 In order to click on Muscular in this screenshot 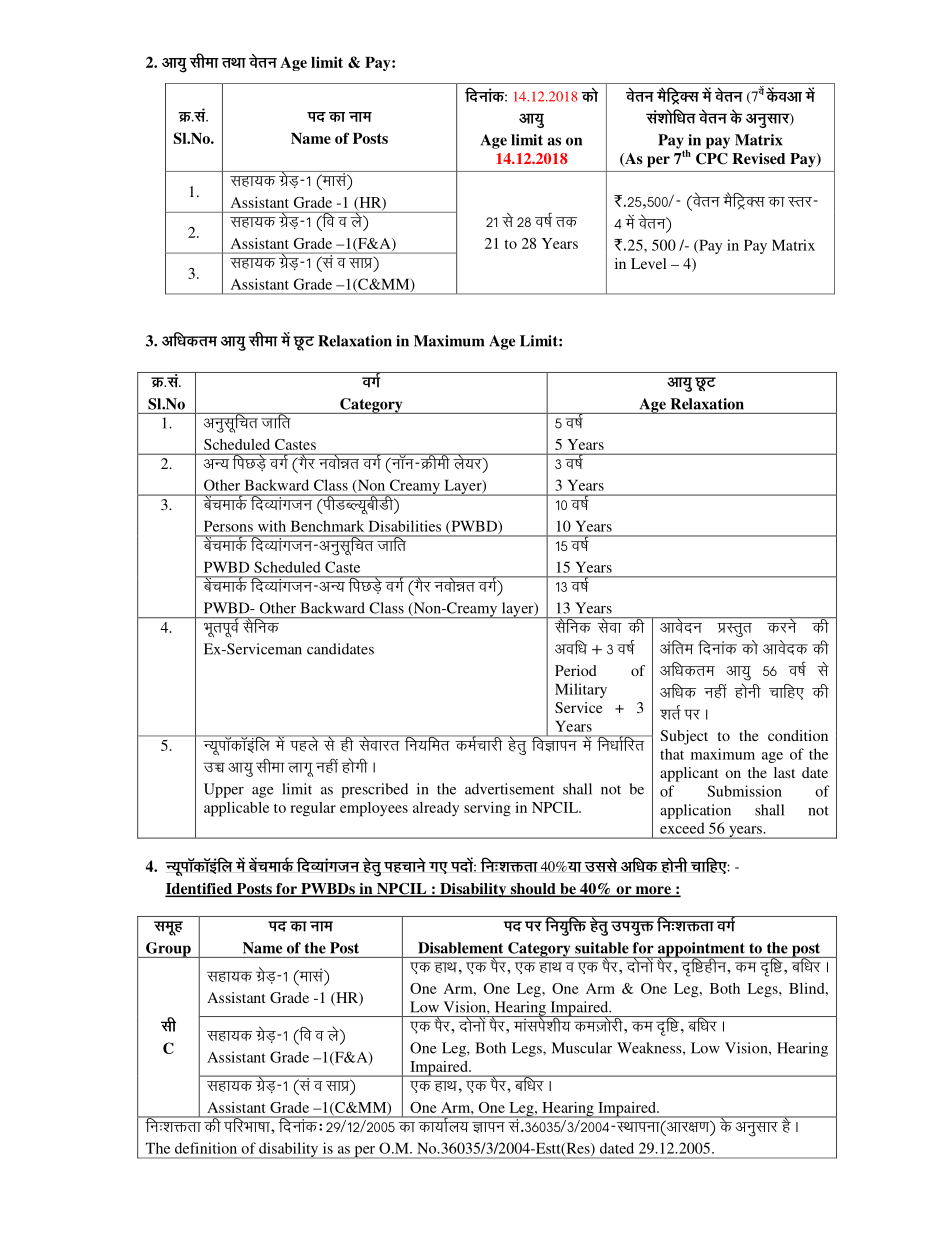, I will do `click(582, 1048)`.
